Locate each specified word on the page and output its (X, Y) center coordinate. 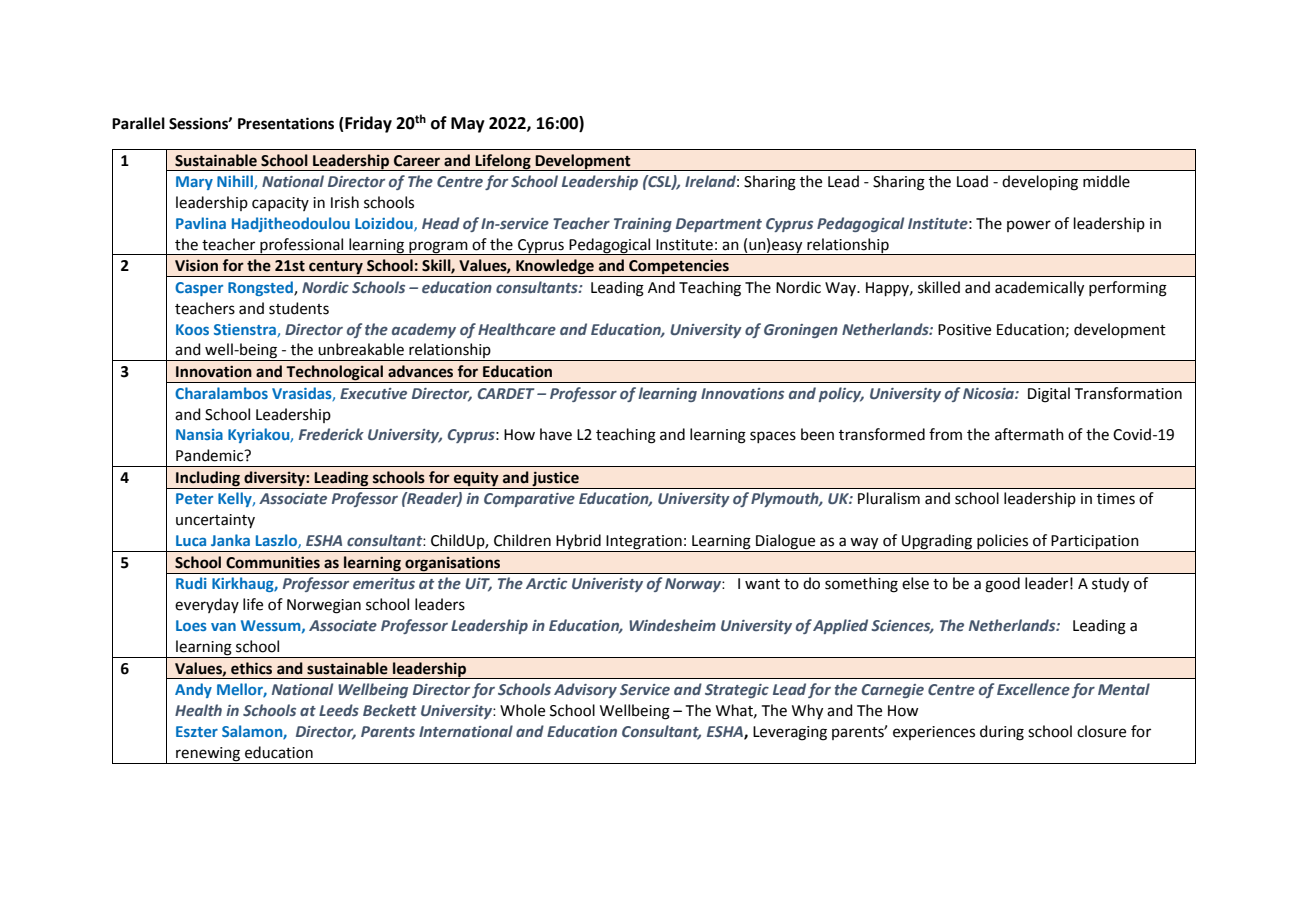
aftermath (1029, 434)
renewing (208, 754)
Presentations (286, 123)
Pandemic (211, 455)
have (556, 434)
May (468, 125)
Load (972, 181)
